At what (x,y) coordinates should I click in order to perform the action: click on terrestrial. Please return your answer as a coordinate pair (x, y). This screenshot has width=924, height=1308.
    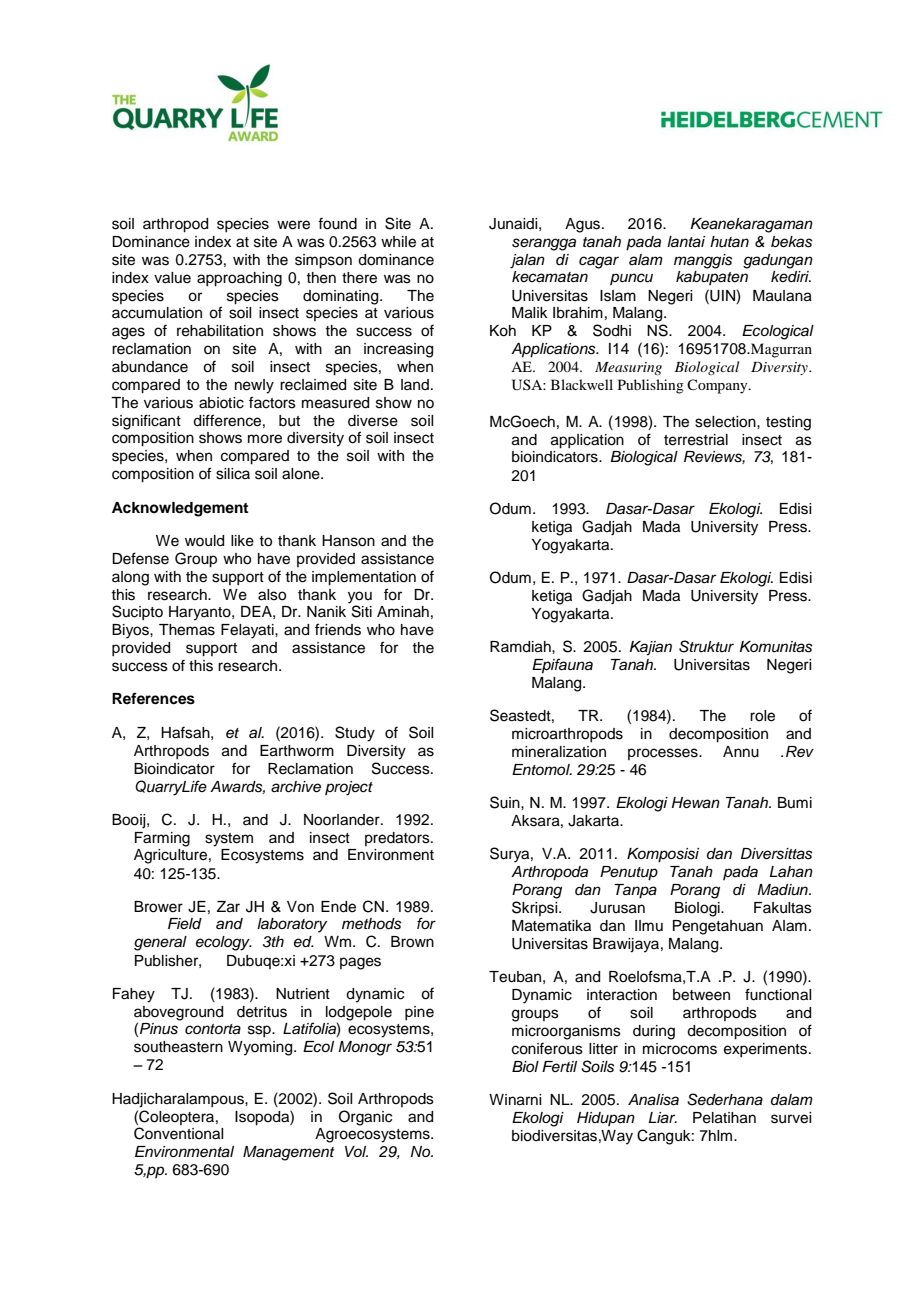
    Looking at the image, I should click on (696, 440).
